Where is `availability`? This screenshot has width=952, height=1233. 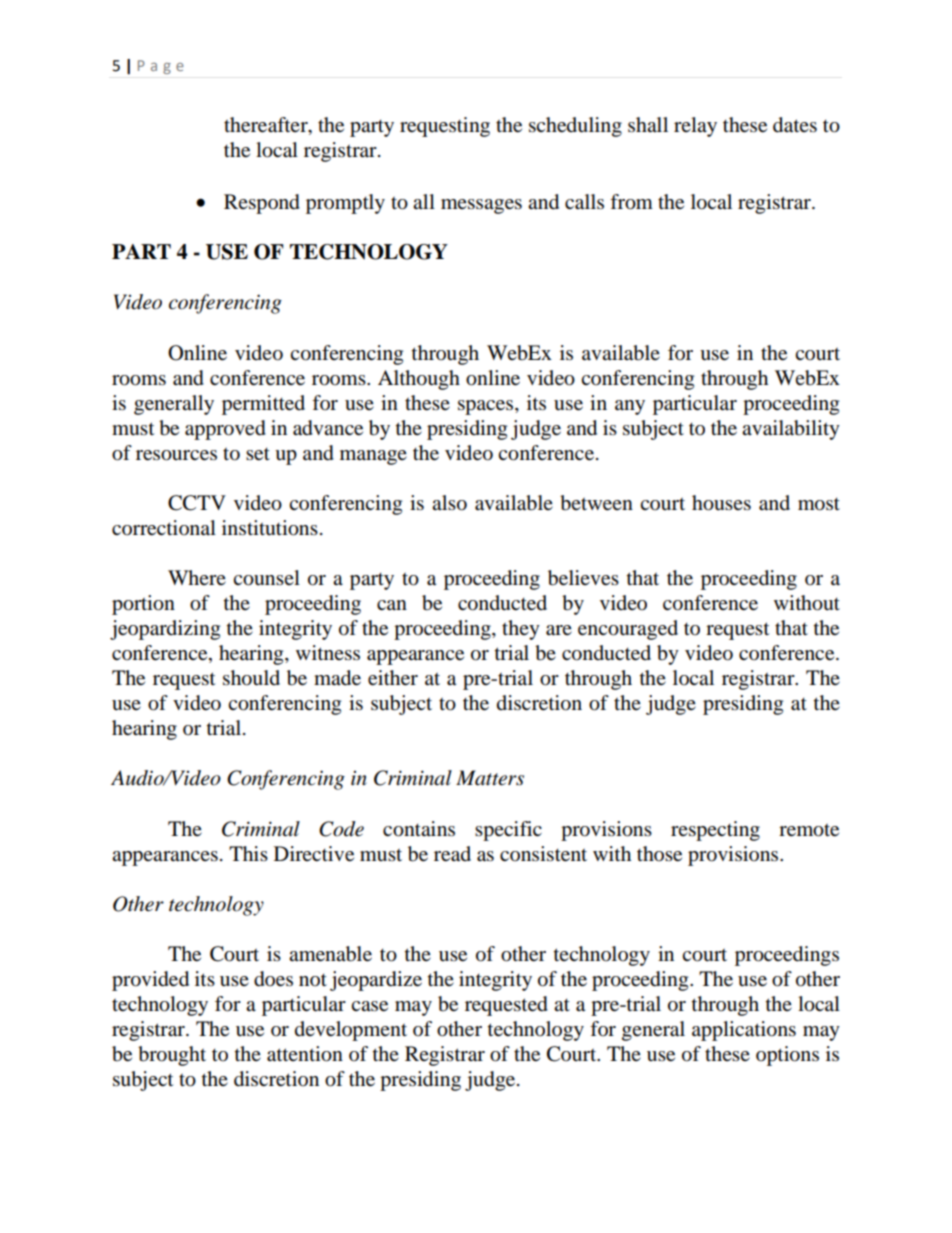 availability is located at coordinates (791, 430).
